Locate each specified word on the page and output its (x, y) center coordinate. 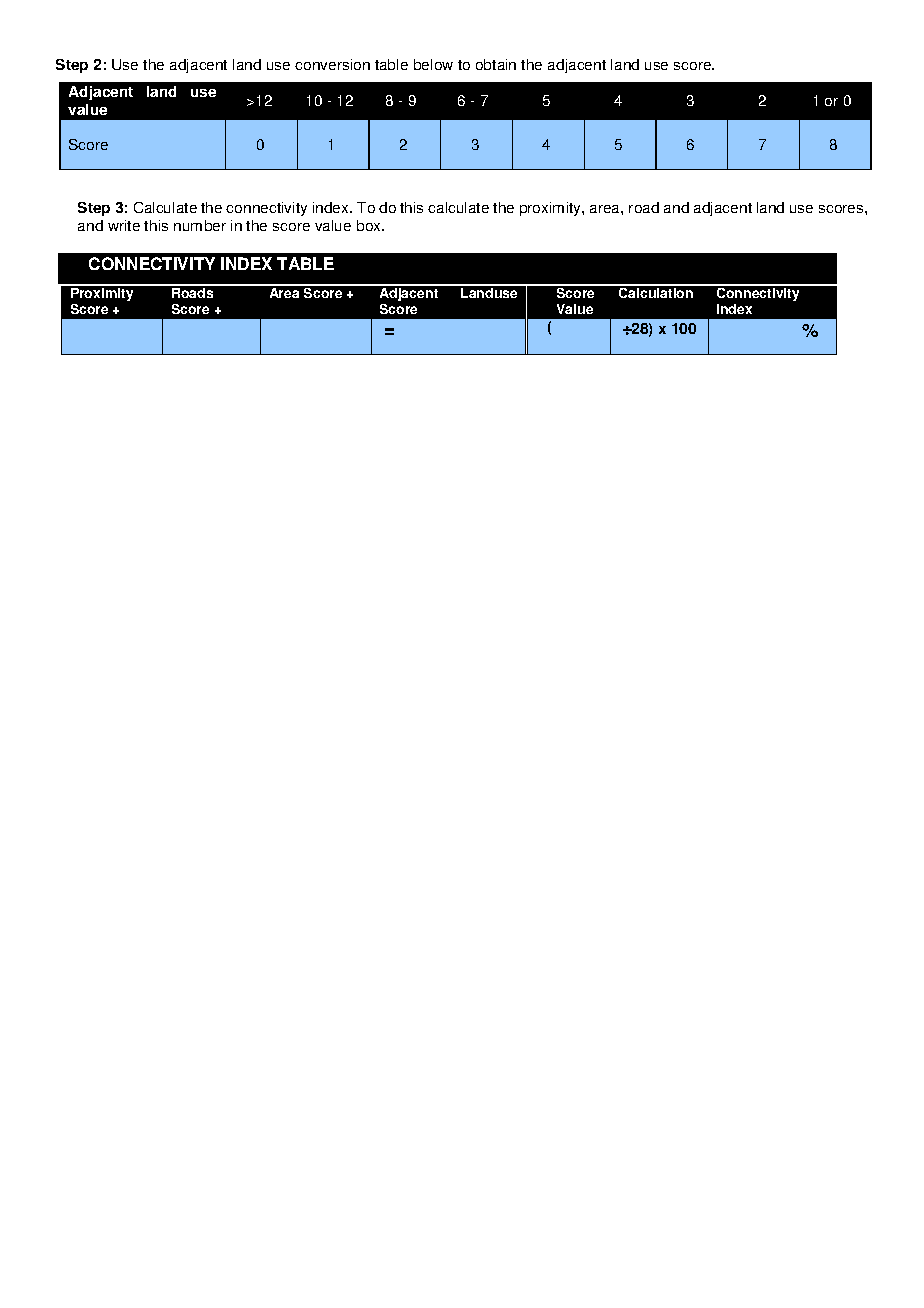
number (200, 225)
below (433, 64)
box (370, 225)
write (124, 225)
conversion (332, 64)
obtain (496, 64)
